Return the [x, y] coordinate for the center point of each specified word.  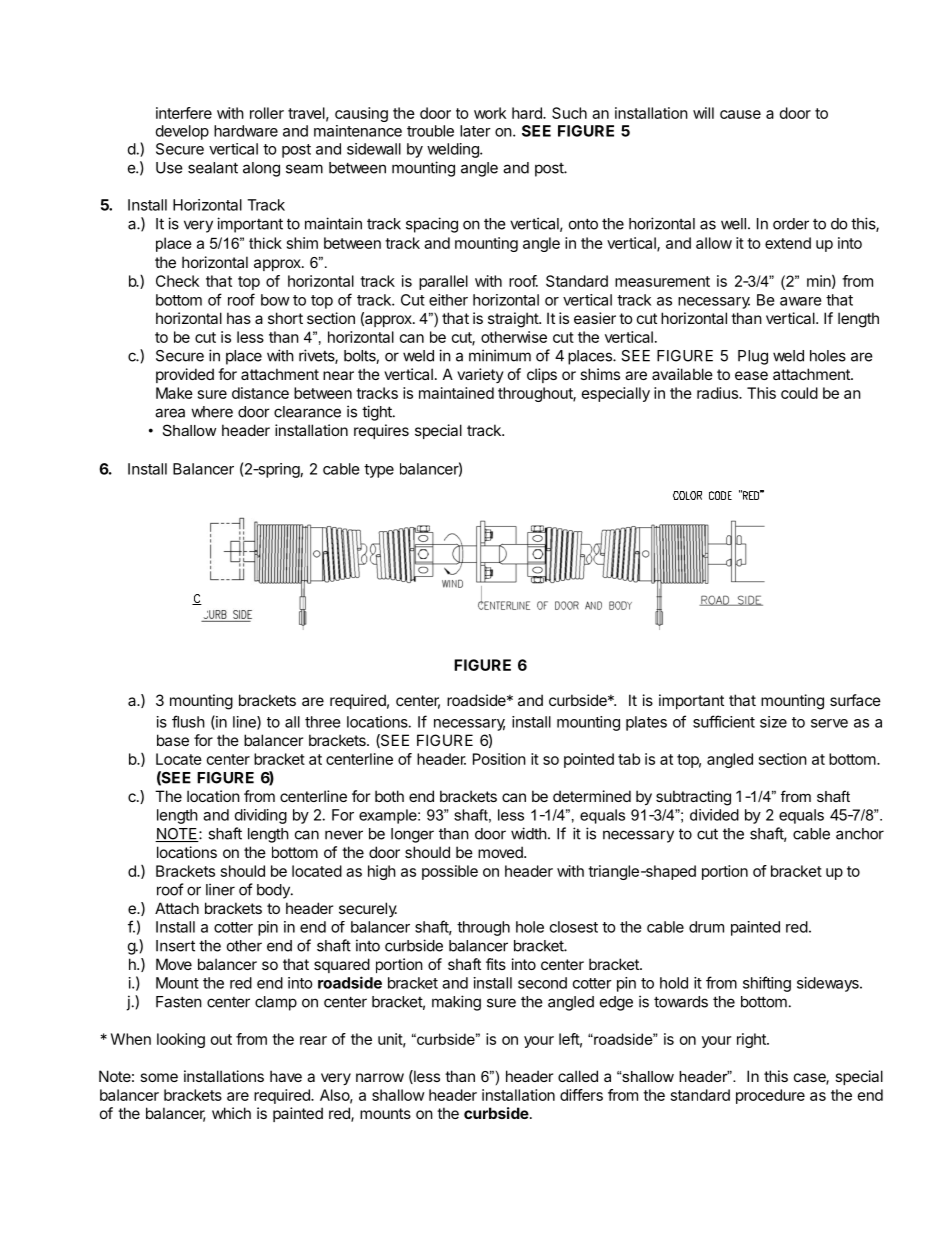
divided [714, 815]
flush [188, 721]
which [231, 1113]
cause [740, 114]
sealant [213, 168]
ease [751, 375]
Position [499, 759]
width [529, 833]
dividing [261, 816]
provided [185, 375]
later [475, 131]
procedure [770, 1096]
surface [855, 700]
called [578, 1076]
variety [480, 375]
